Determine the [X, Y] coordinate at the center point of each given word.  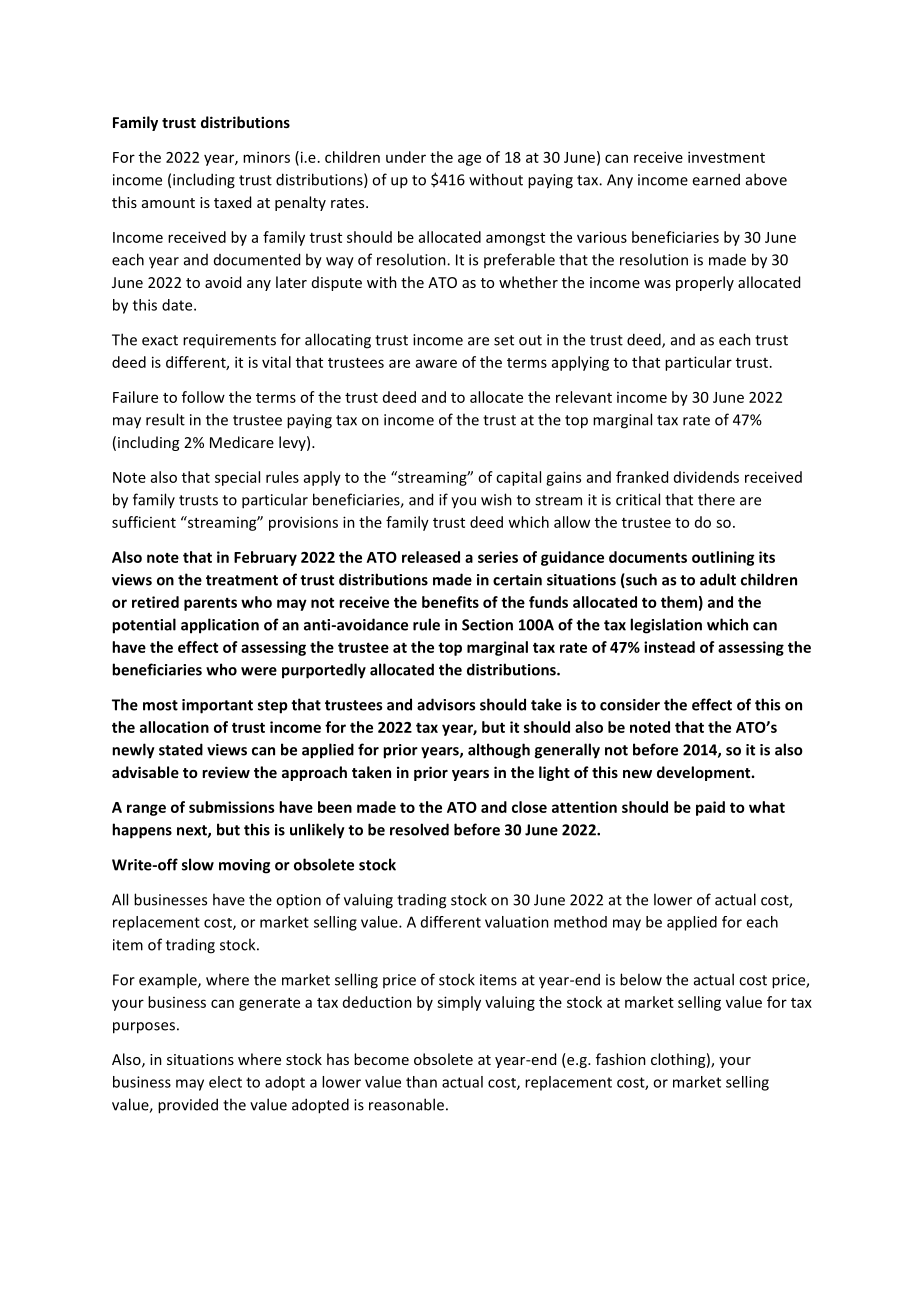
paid [710, 808]
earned [716, 179]
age [469, 160]
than [421, 1082]
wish [496, 499]
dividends [706, 477]
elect [225, 1082]
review [226, 772]
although [499, 751]
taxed [232, 202]
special [237, 478]
